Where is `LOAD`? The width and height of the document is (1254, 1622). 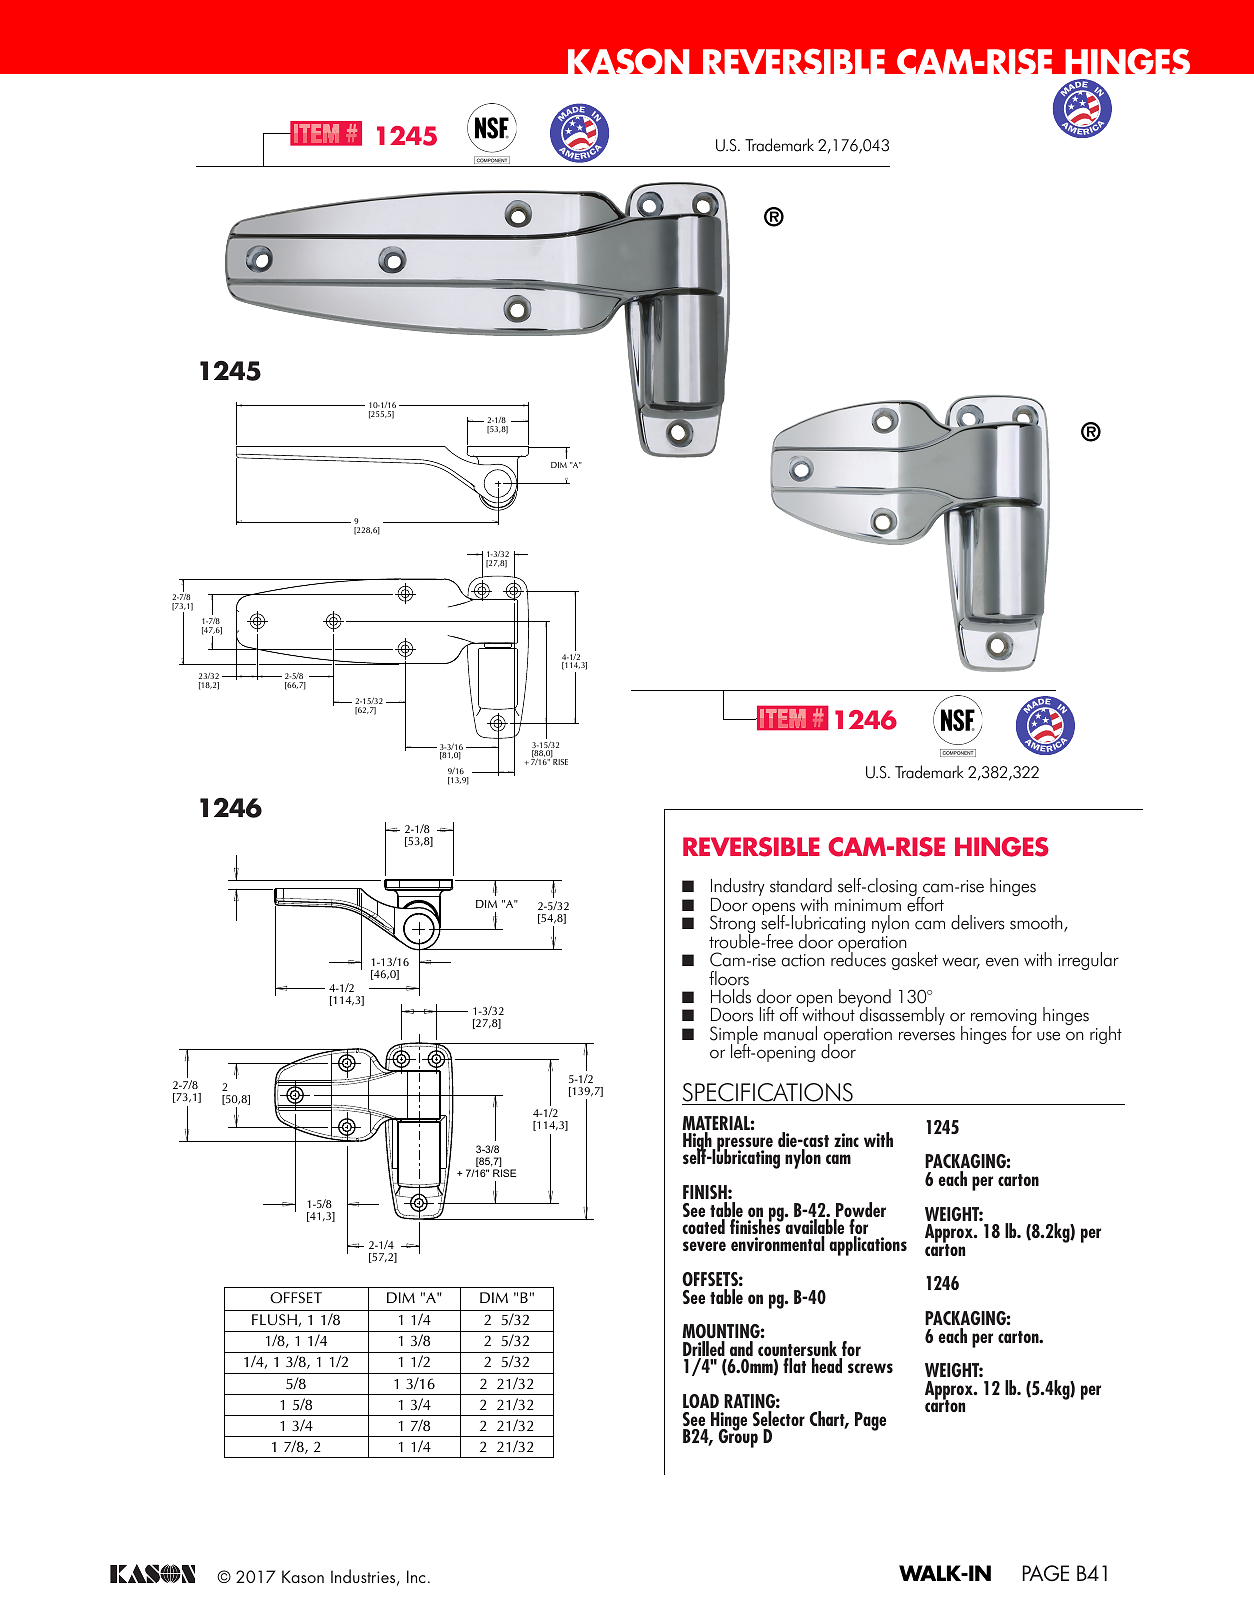 LOAD is located at coordinates (701, 1401).
